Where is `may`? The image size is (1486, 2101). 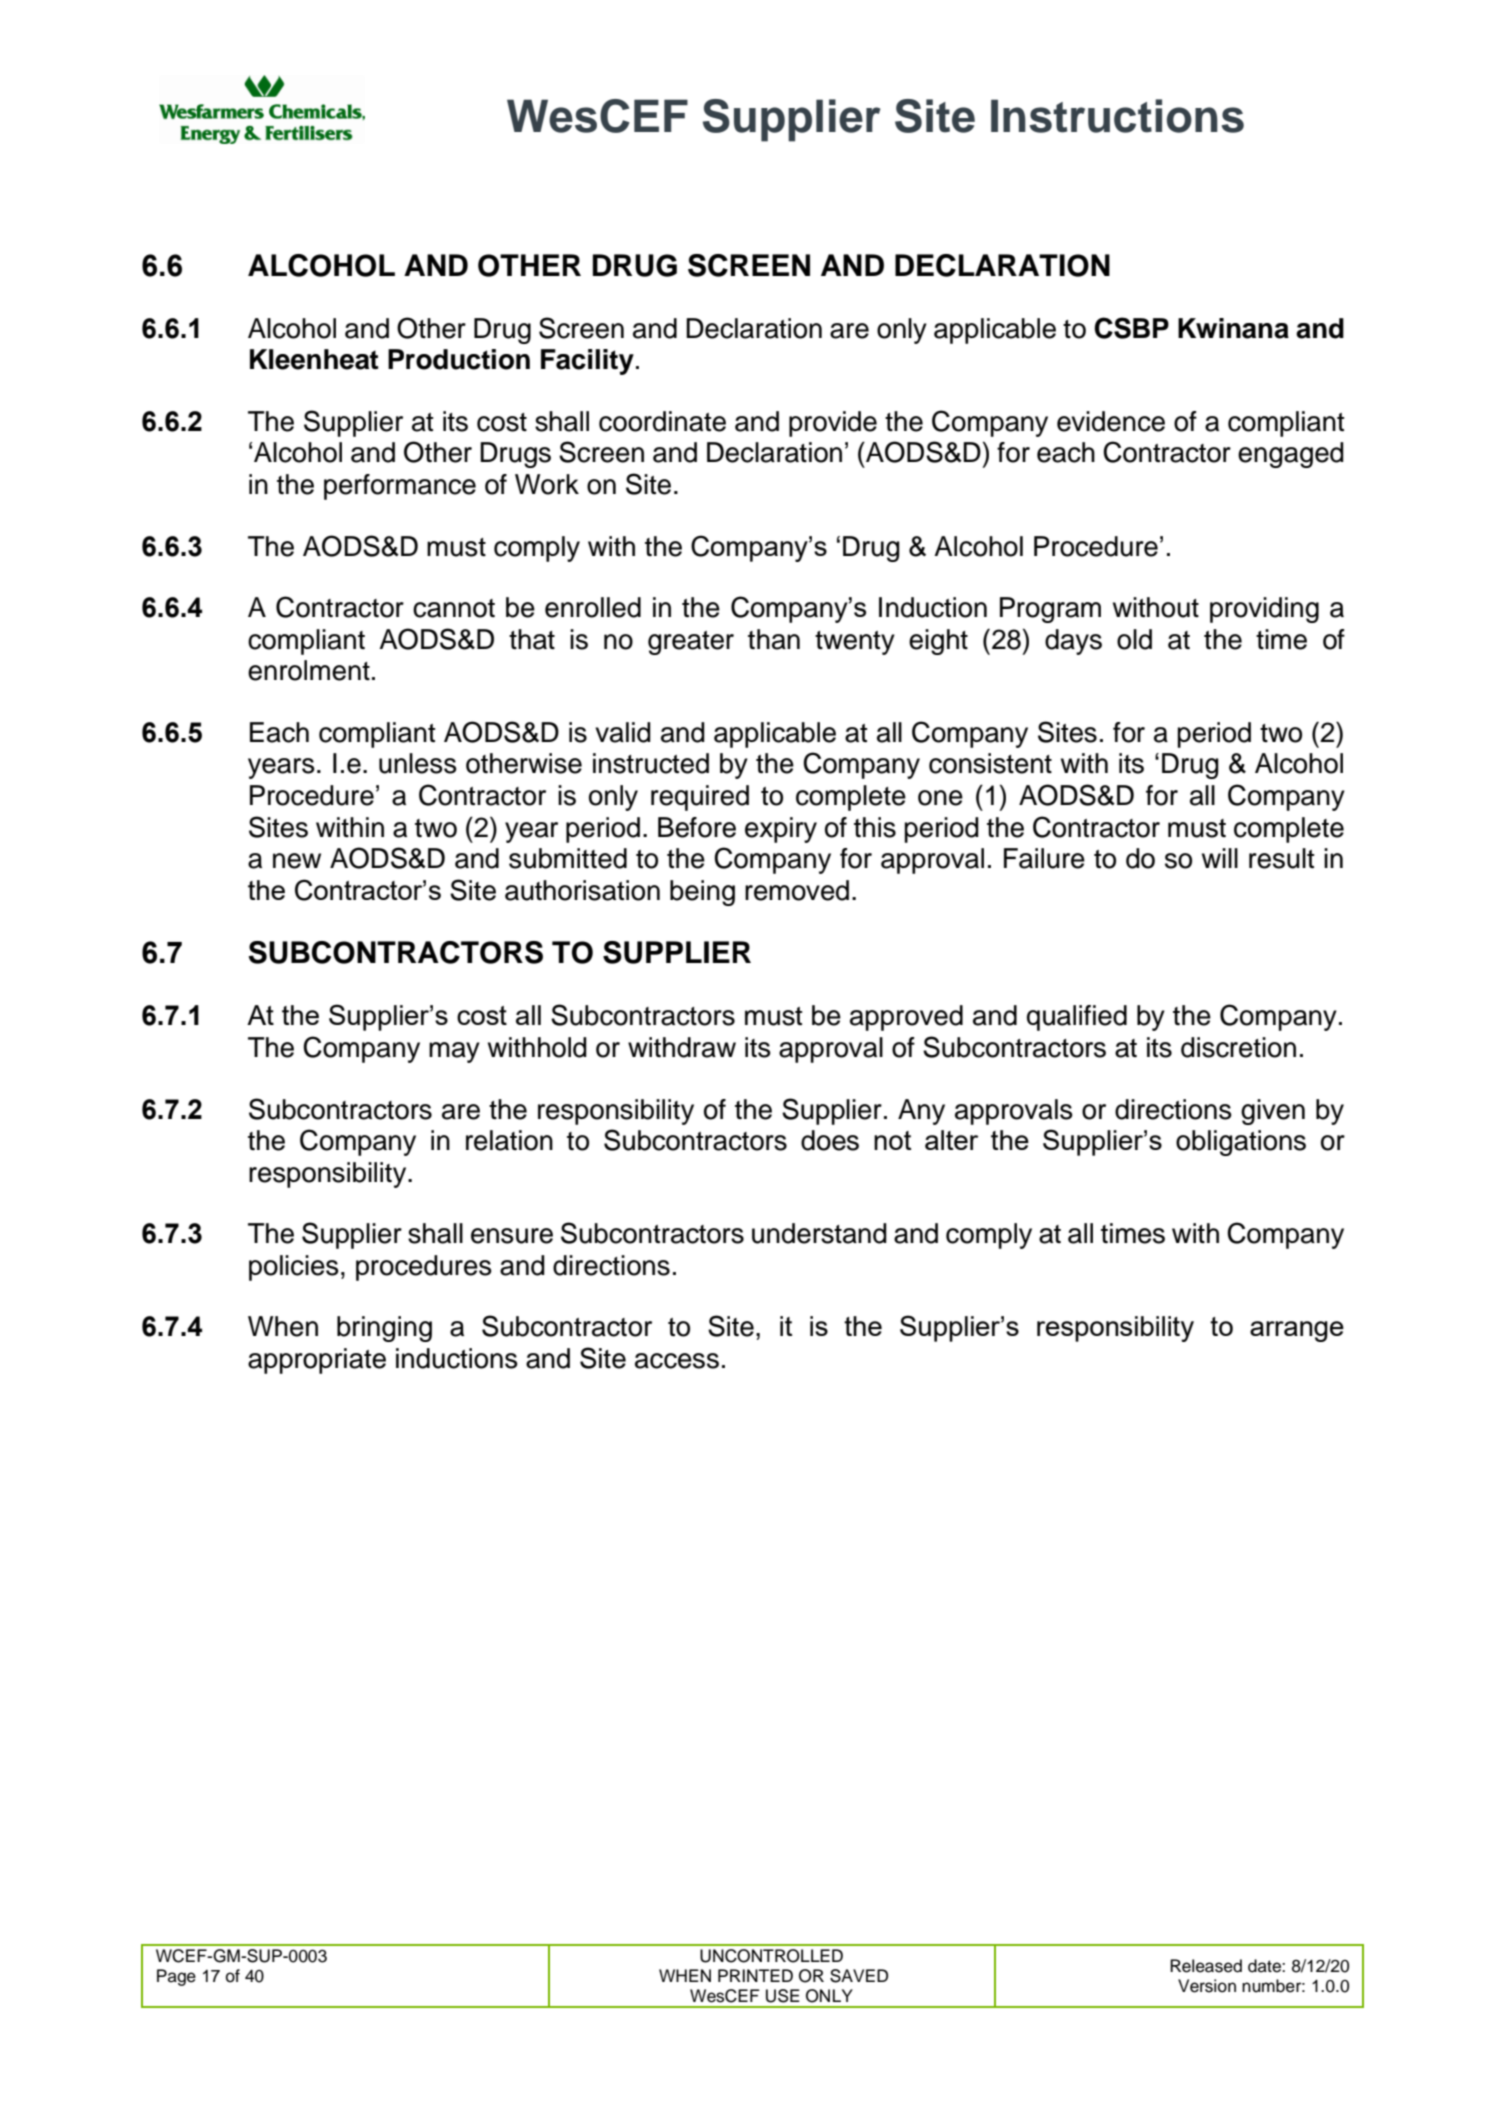
may is located at coordinates (454, 1052).
